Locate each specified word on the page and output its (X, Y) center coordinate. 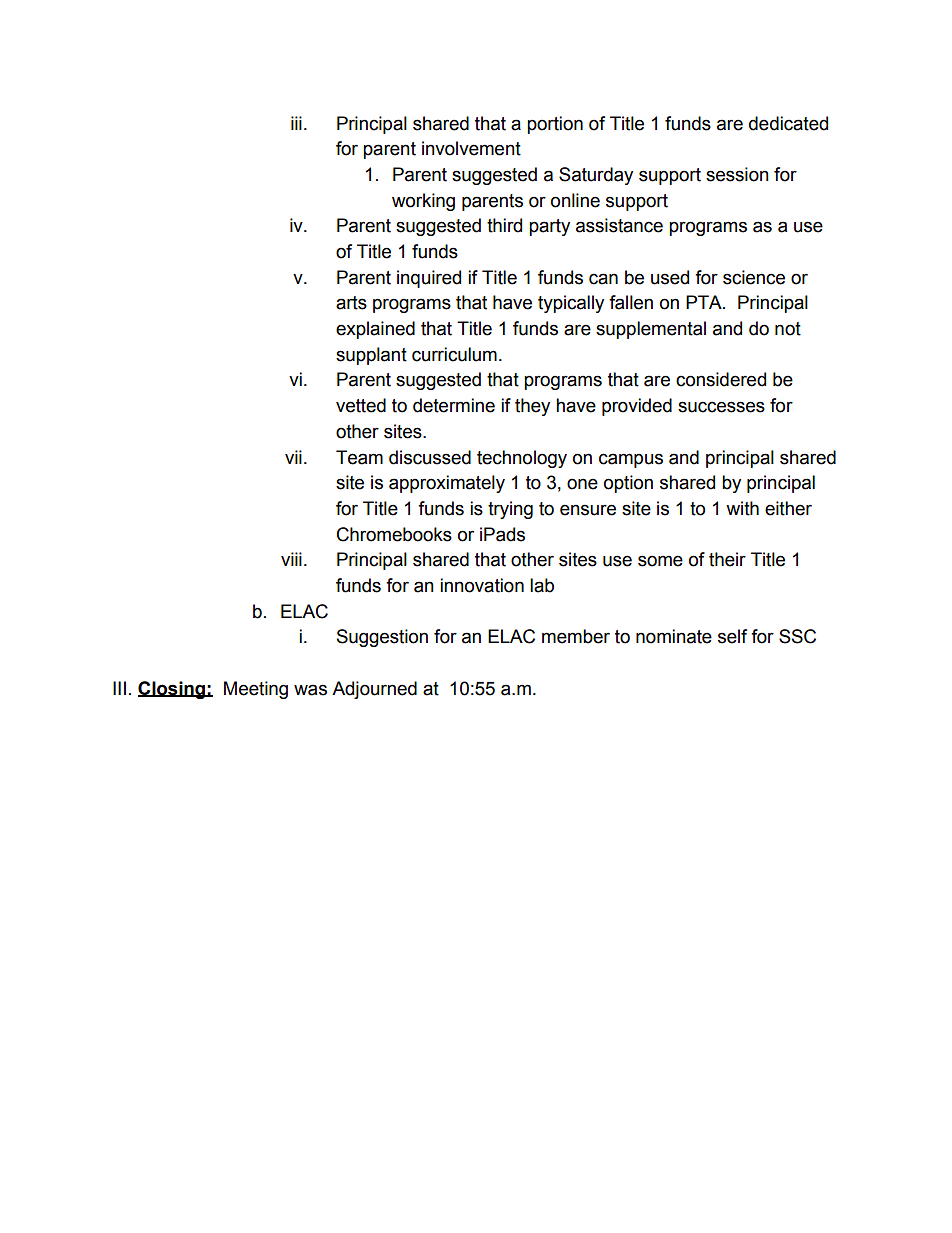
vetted (361, 405)
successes (721, 407)
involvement (471, 148)
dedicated (788, 123)
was (310, 690)
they (532, 407)
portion (555, 125)
